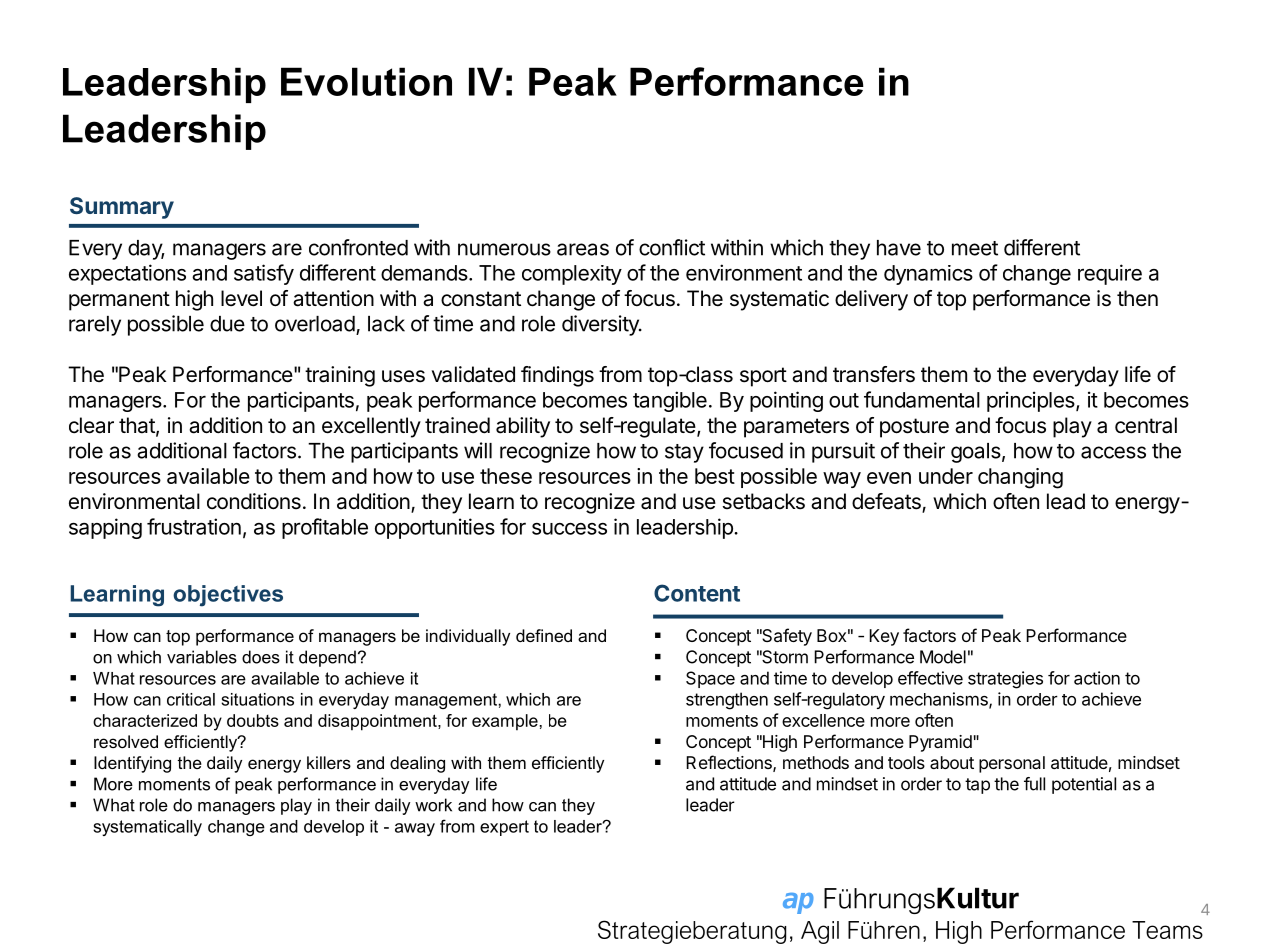 The width and height of the image is (1270, 952). What do you see at coordinates (1167, 930) in the image?
I see `Teams` at bounding box center [1167, 930].
